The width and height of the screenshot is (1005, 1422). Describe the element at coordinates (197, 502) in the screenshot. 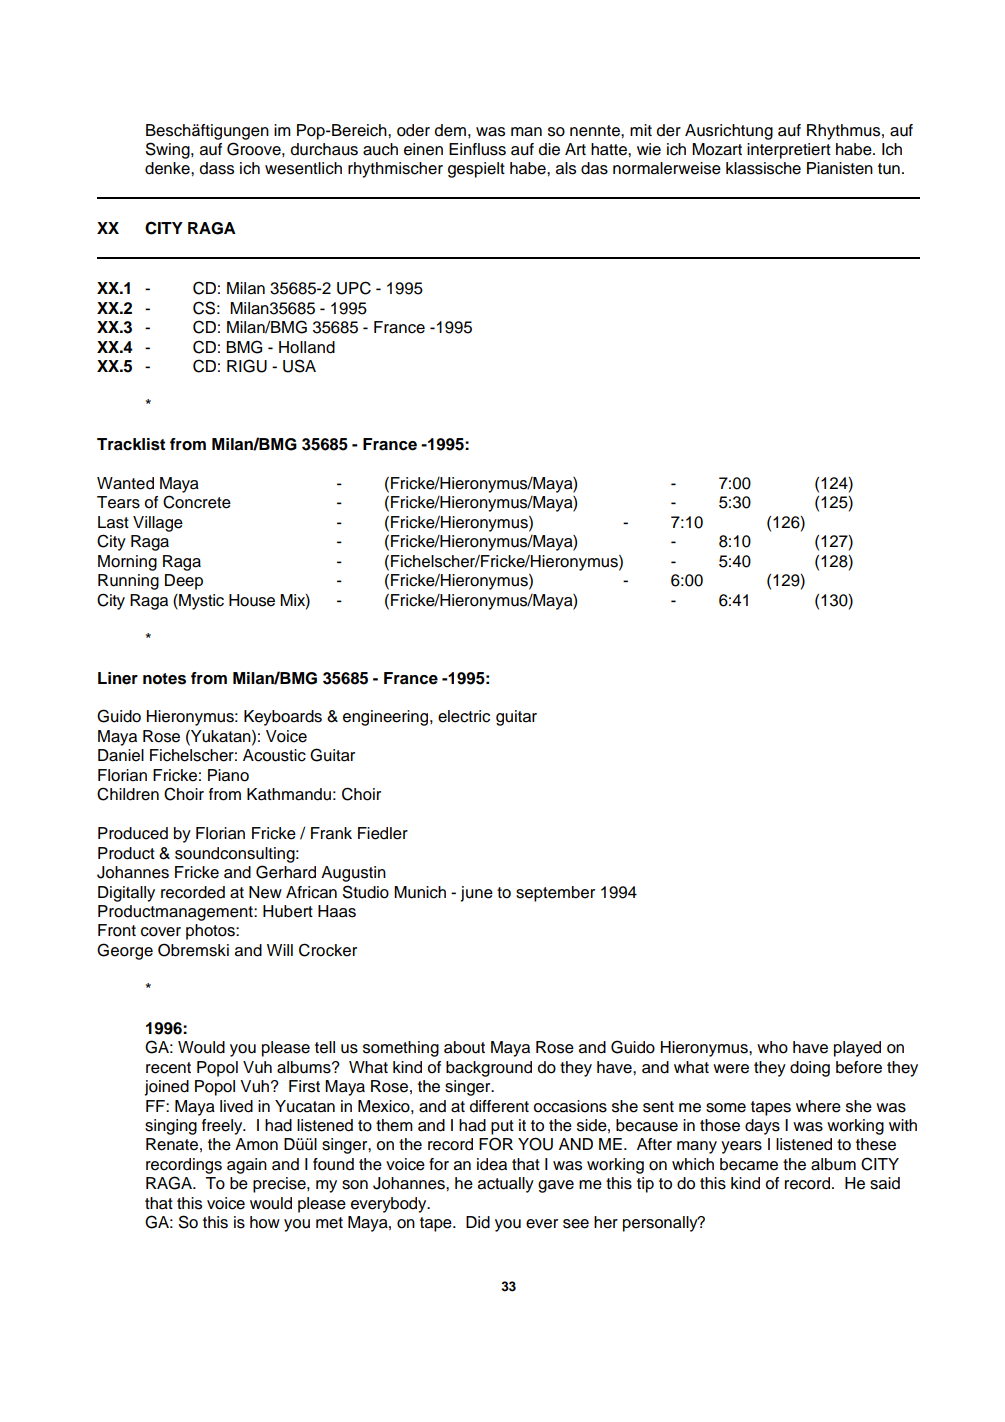

I see `Concrete` at that location.
